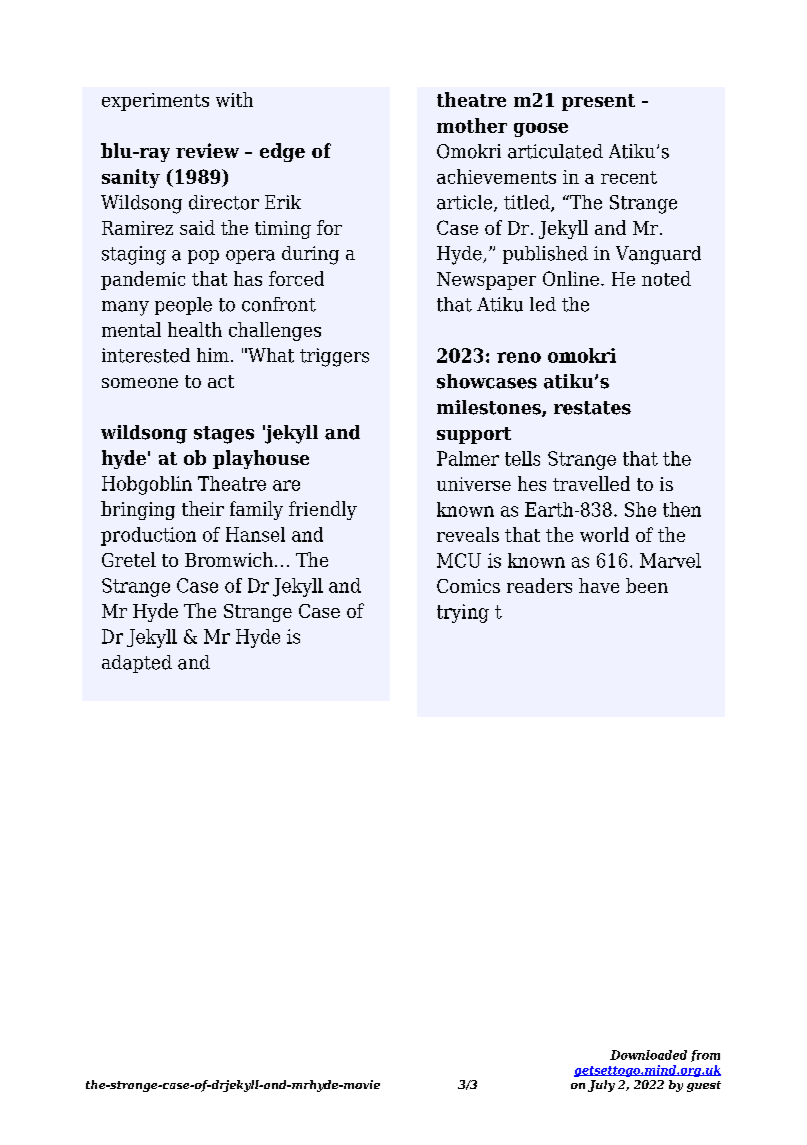 The width and height of the image is (807, 1145). Describe the element at coordinates (601, 1086) in the image. I see `July` at that location.
